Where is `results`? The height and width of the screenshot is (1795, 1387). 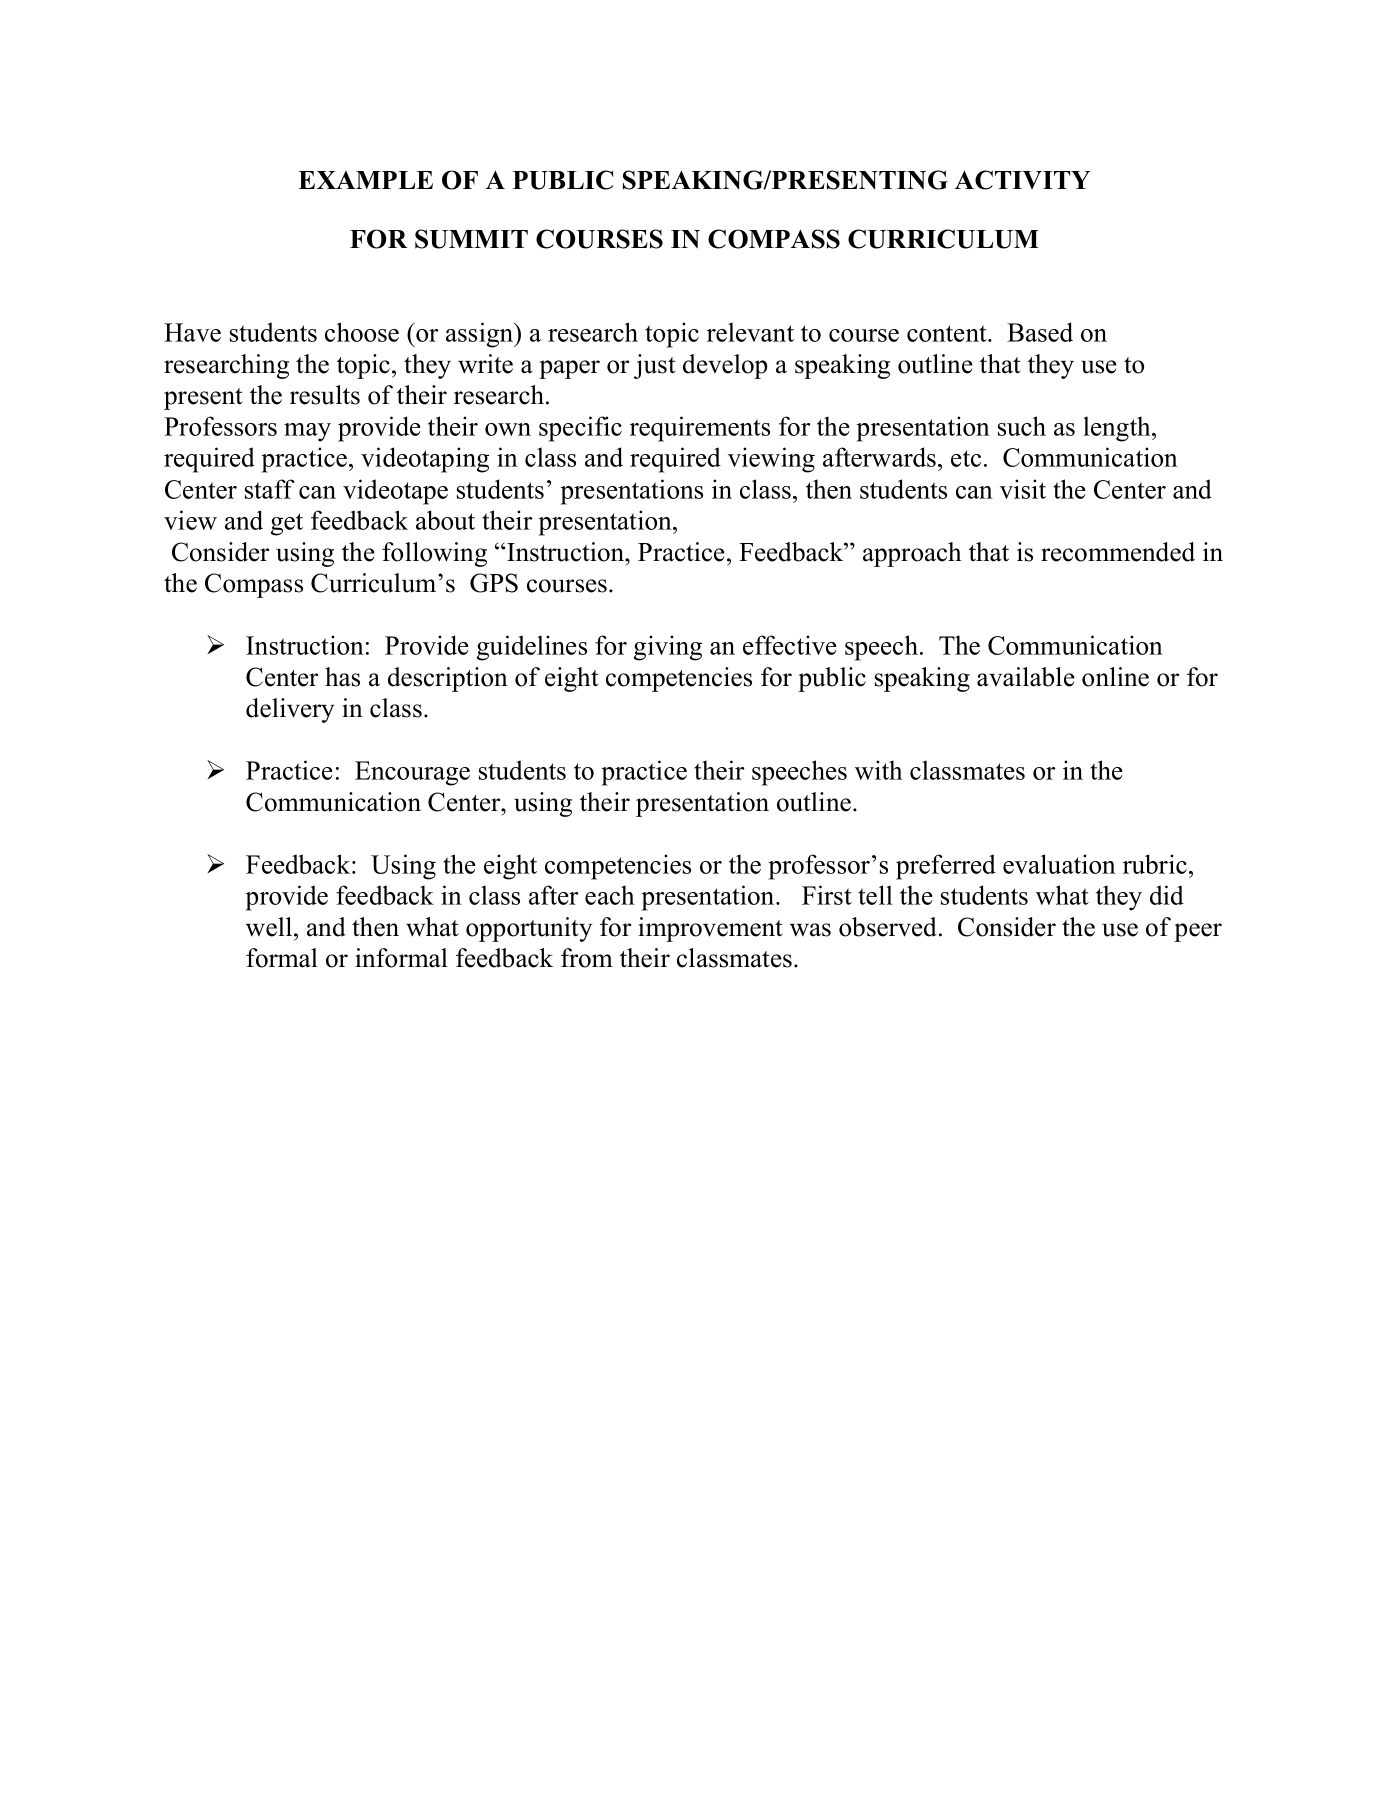 results is located at coordinates (325, 395).
